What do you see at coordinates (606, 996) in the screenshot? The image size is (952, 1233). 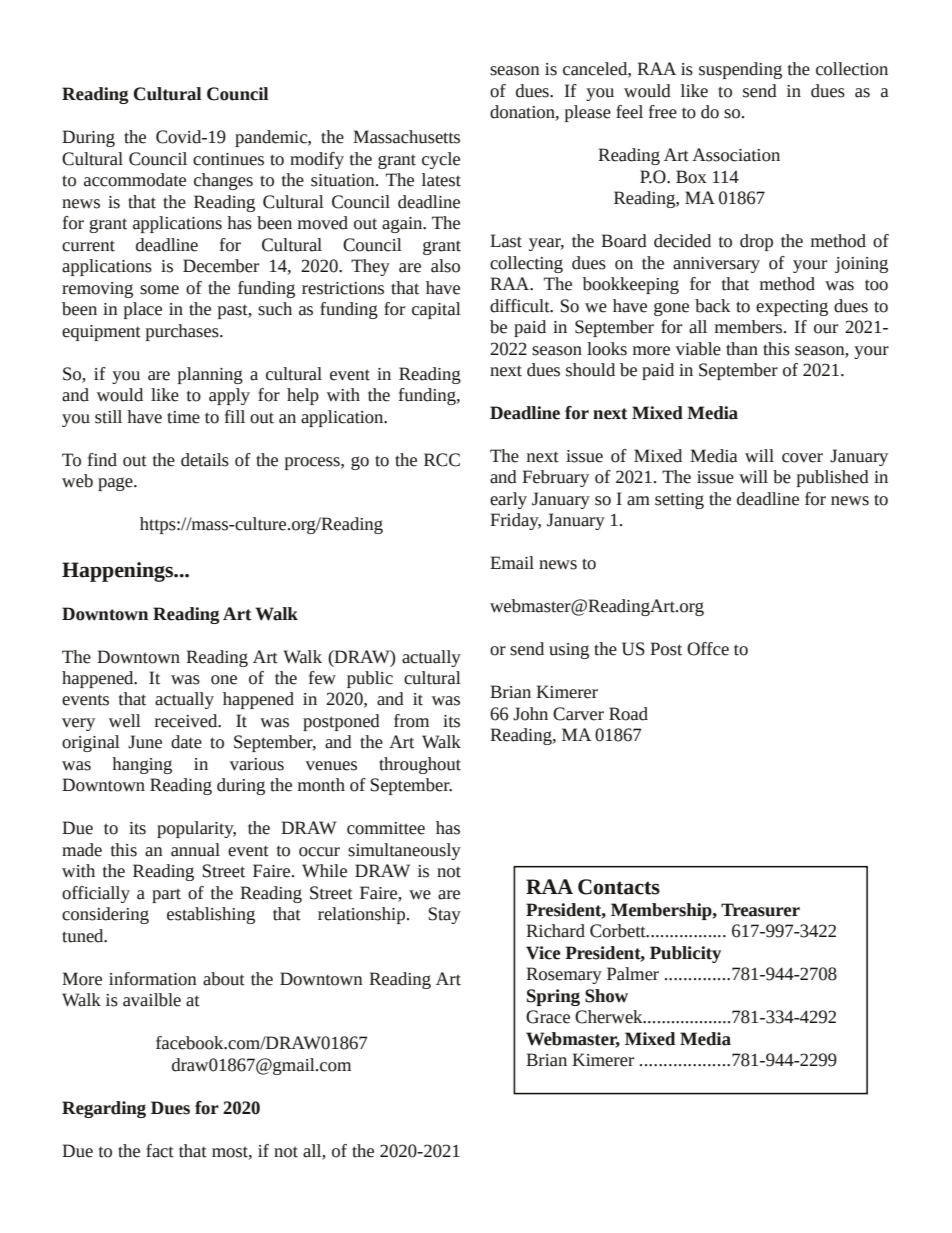 I see `Show` at bounding box center [606, 996].
